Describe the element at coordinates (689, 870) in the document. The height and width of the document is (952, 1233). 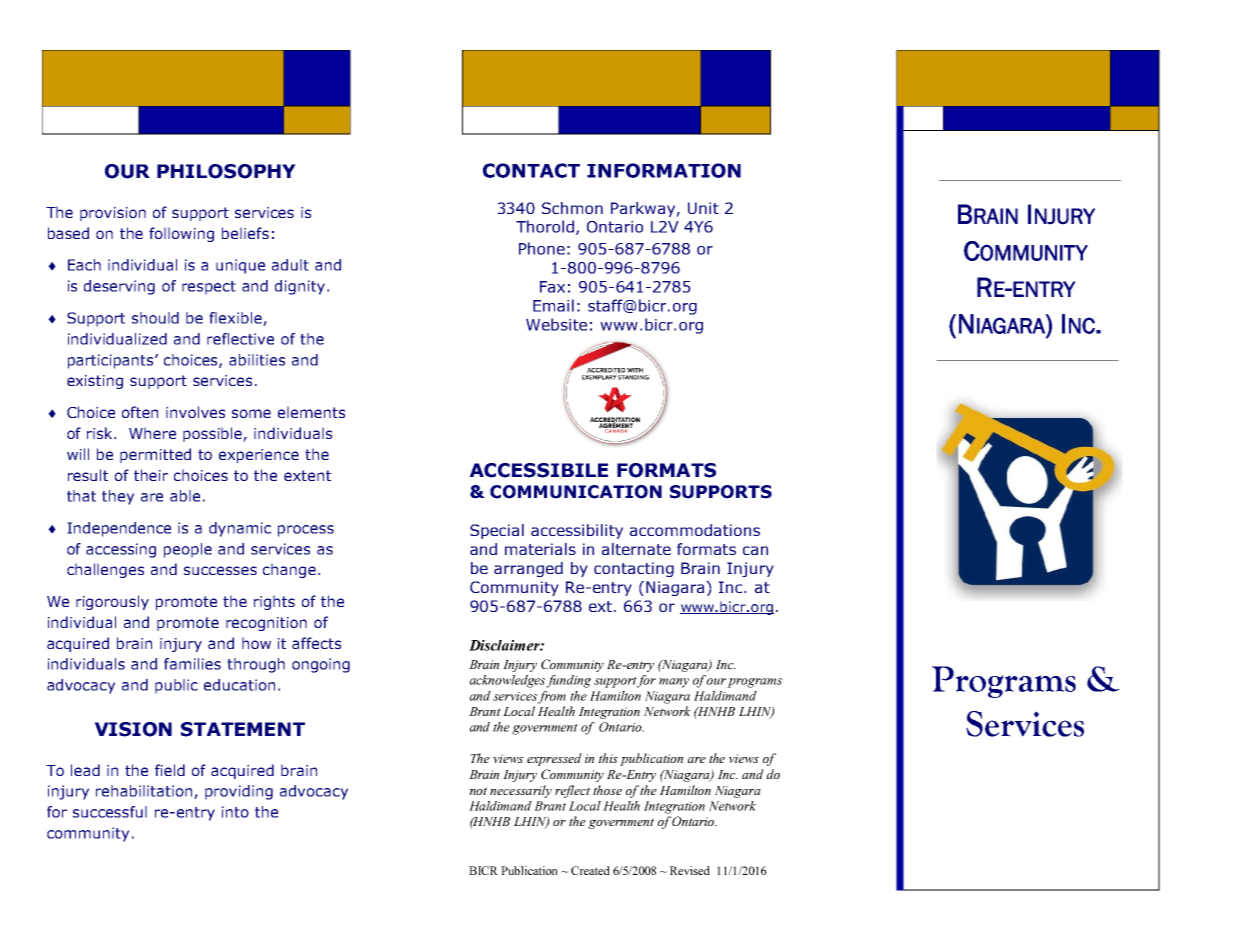
I see `Revised` at that location.
